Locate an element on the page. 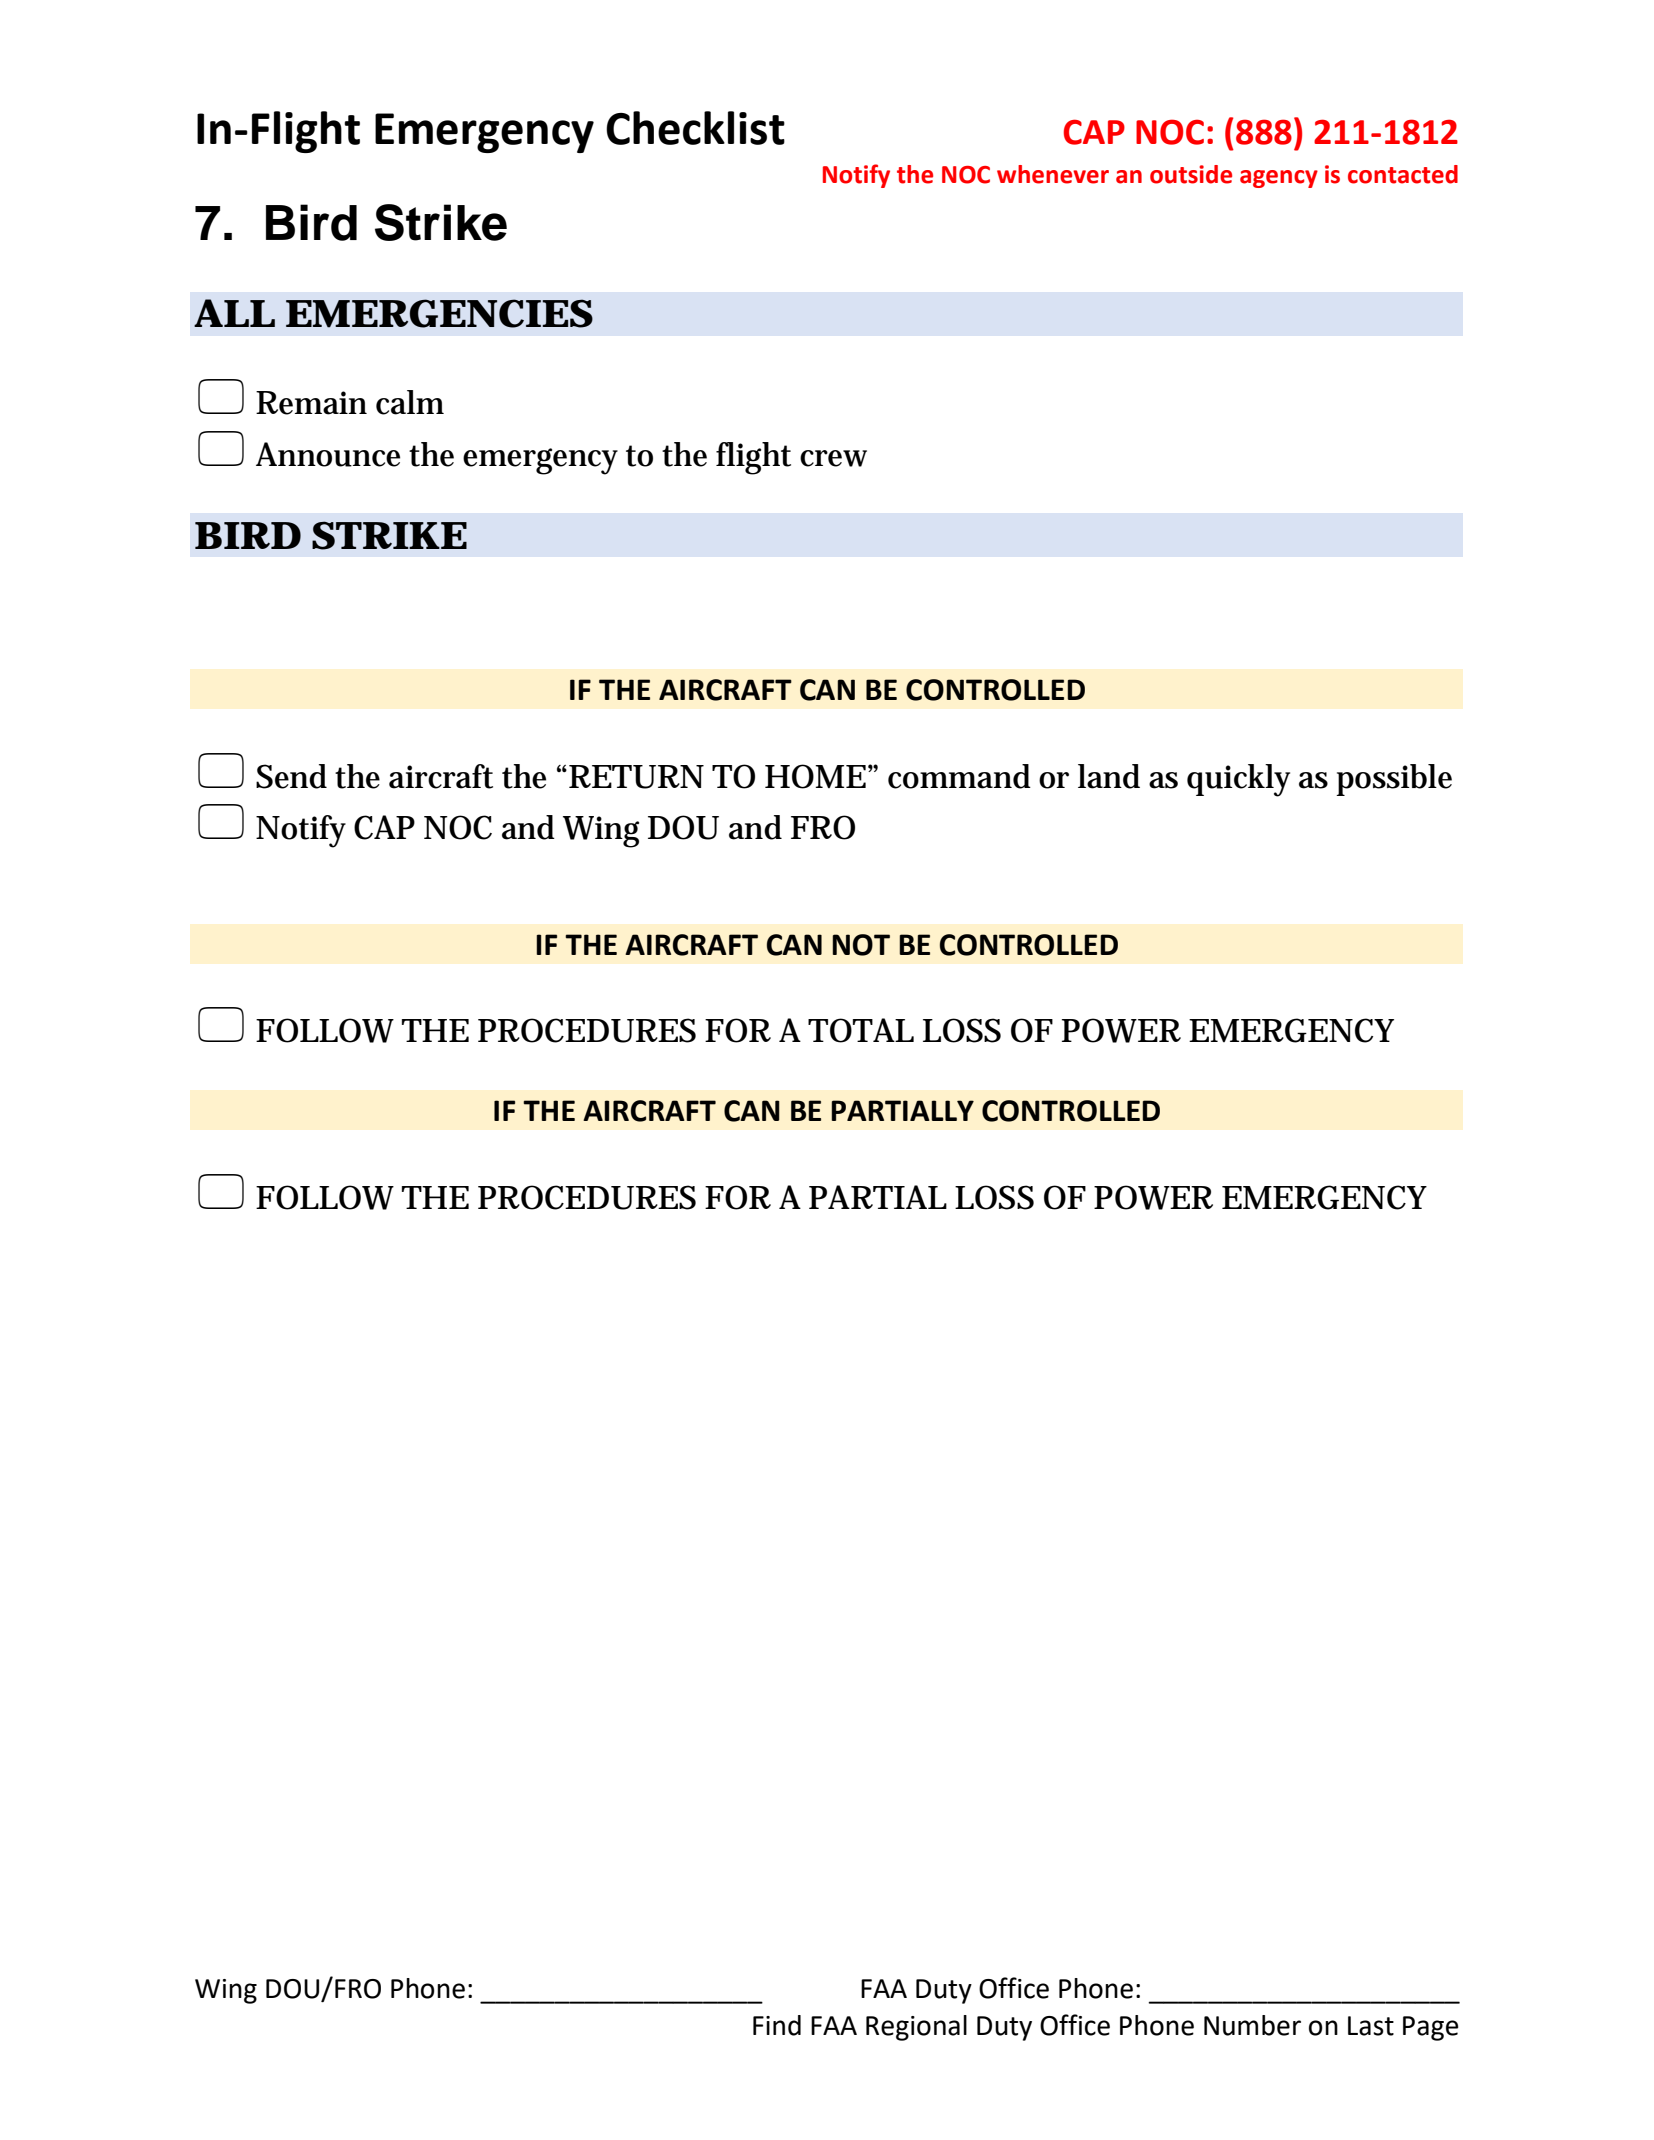  EMERGENCIES is located at coordinates (439, 313).
